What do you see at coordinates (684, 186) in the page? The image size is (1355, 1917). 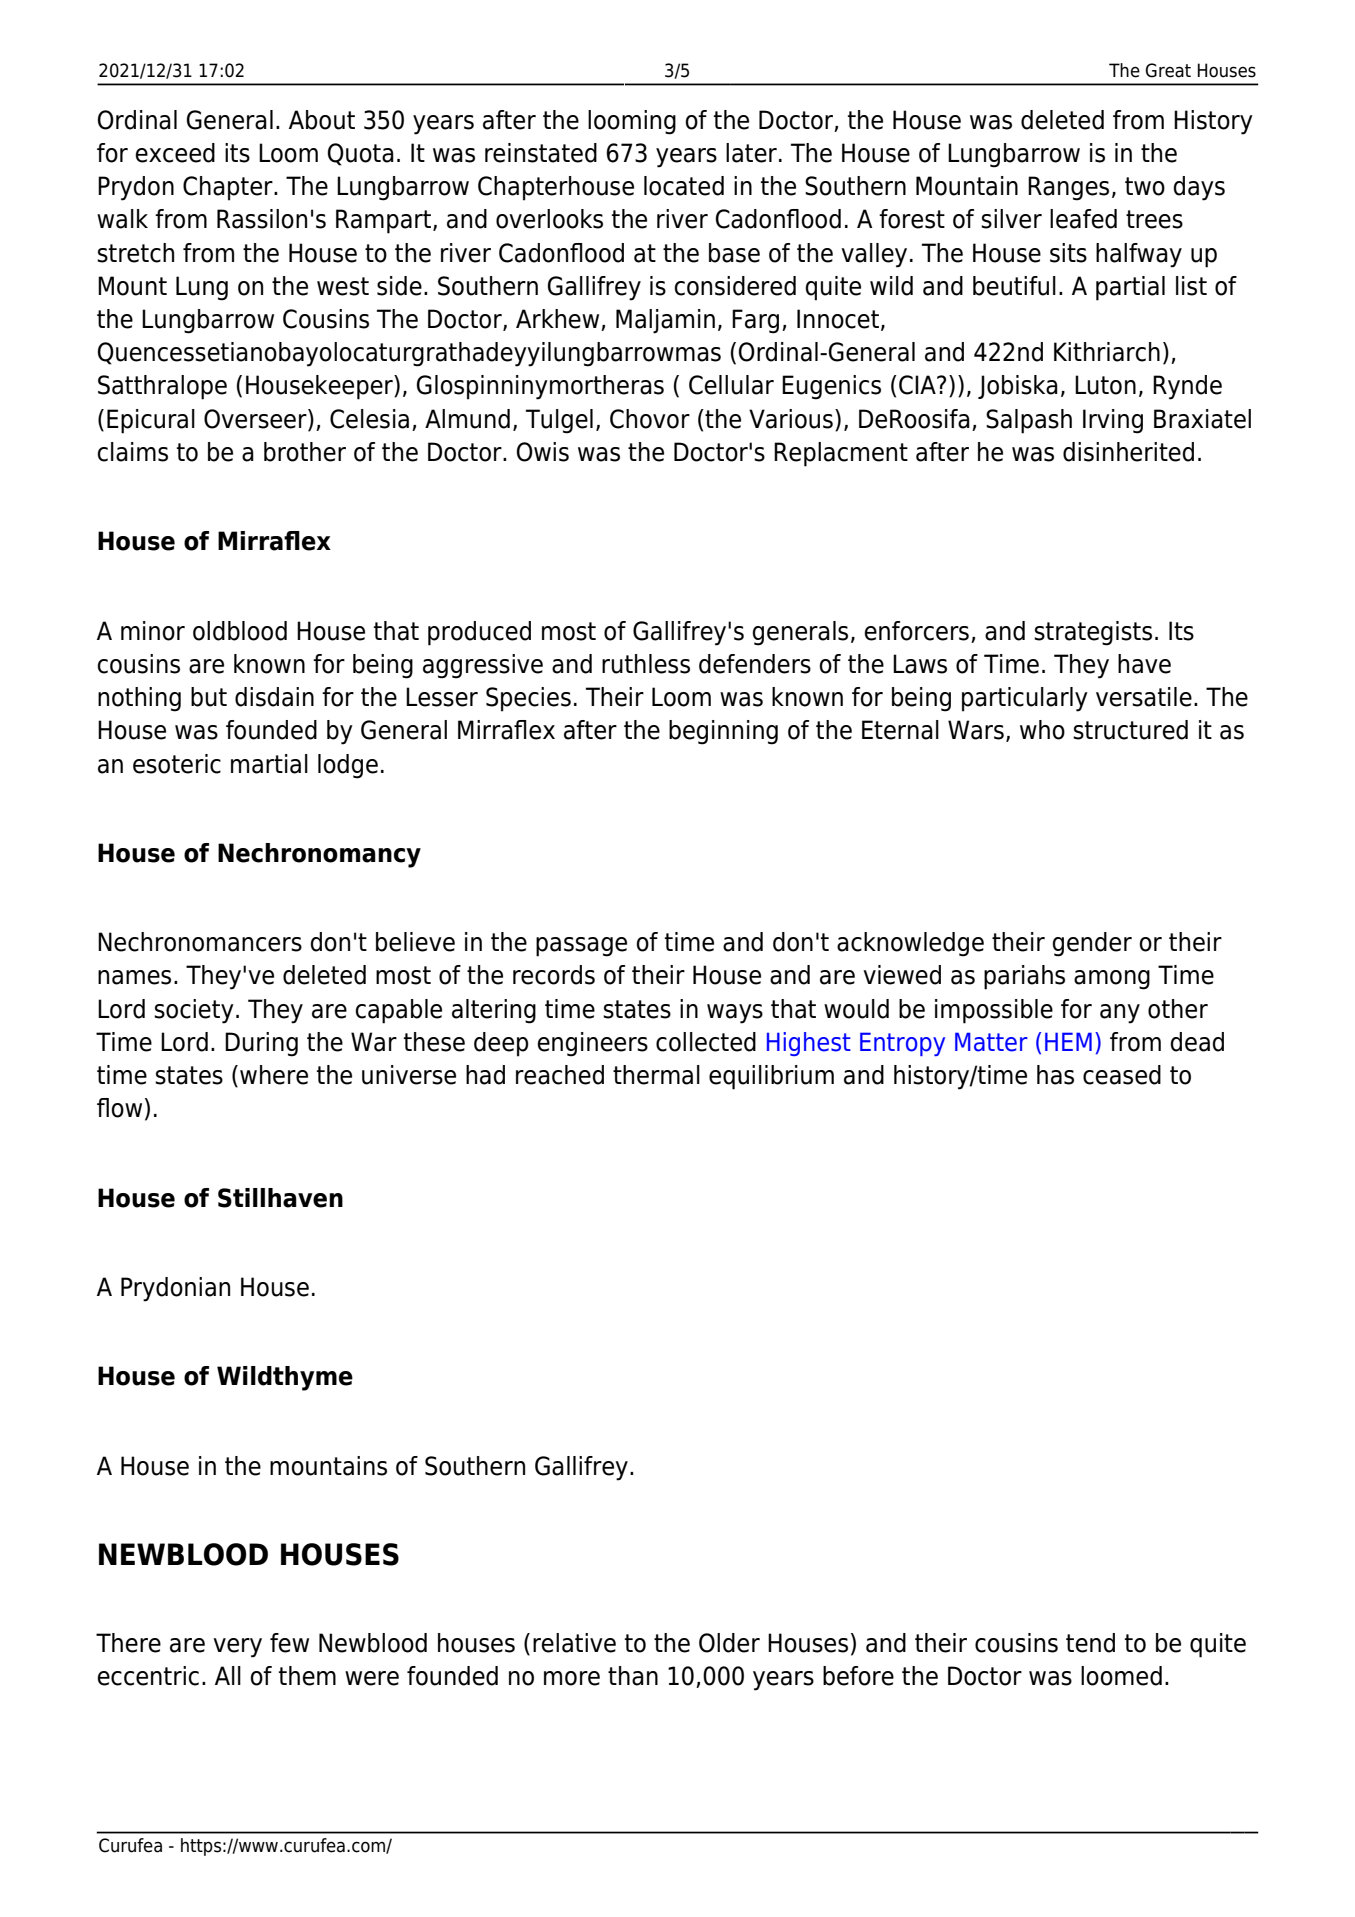 I see `located` at bounding box center [684, 186].
